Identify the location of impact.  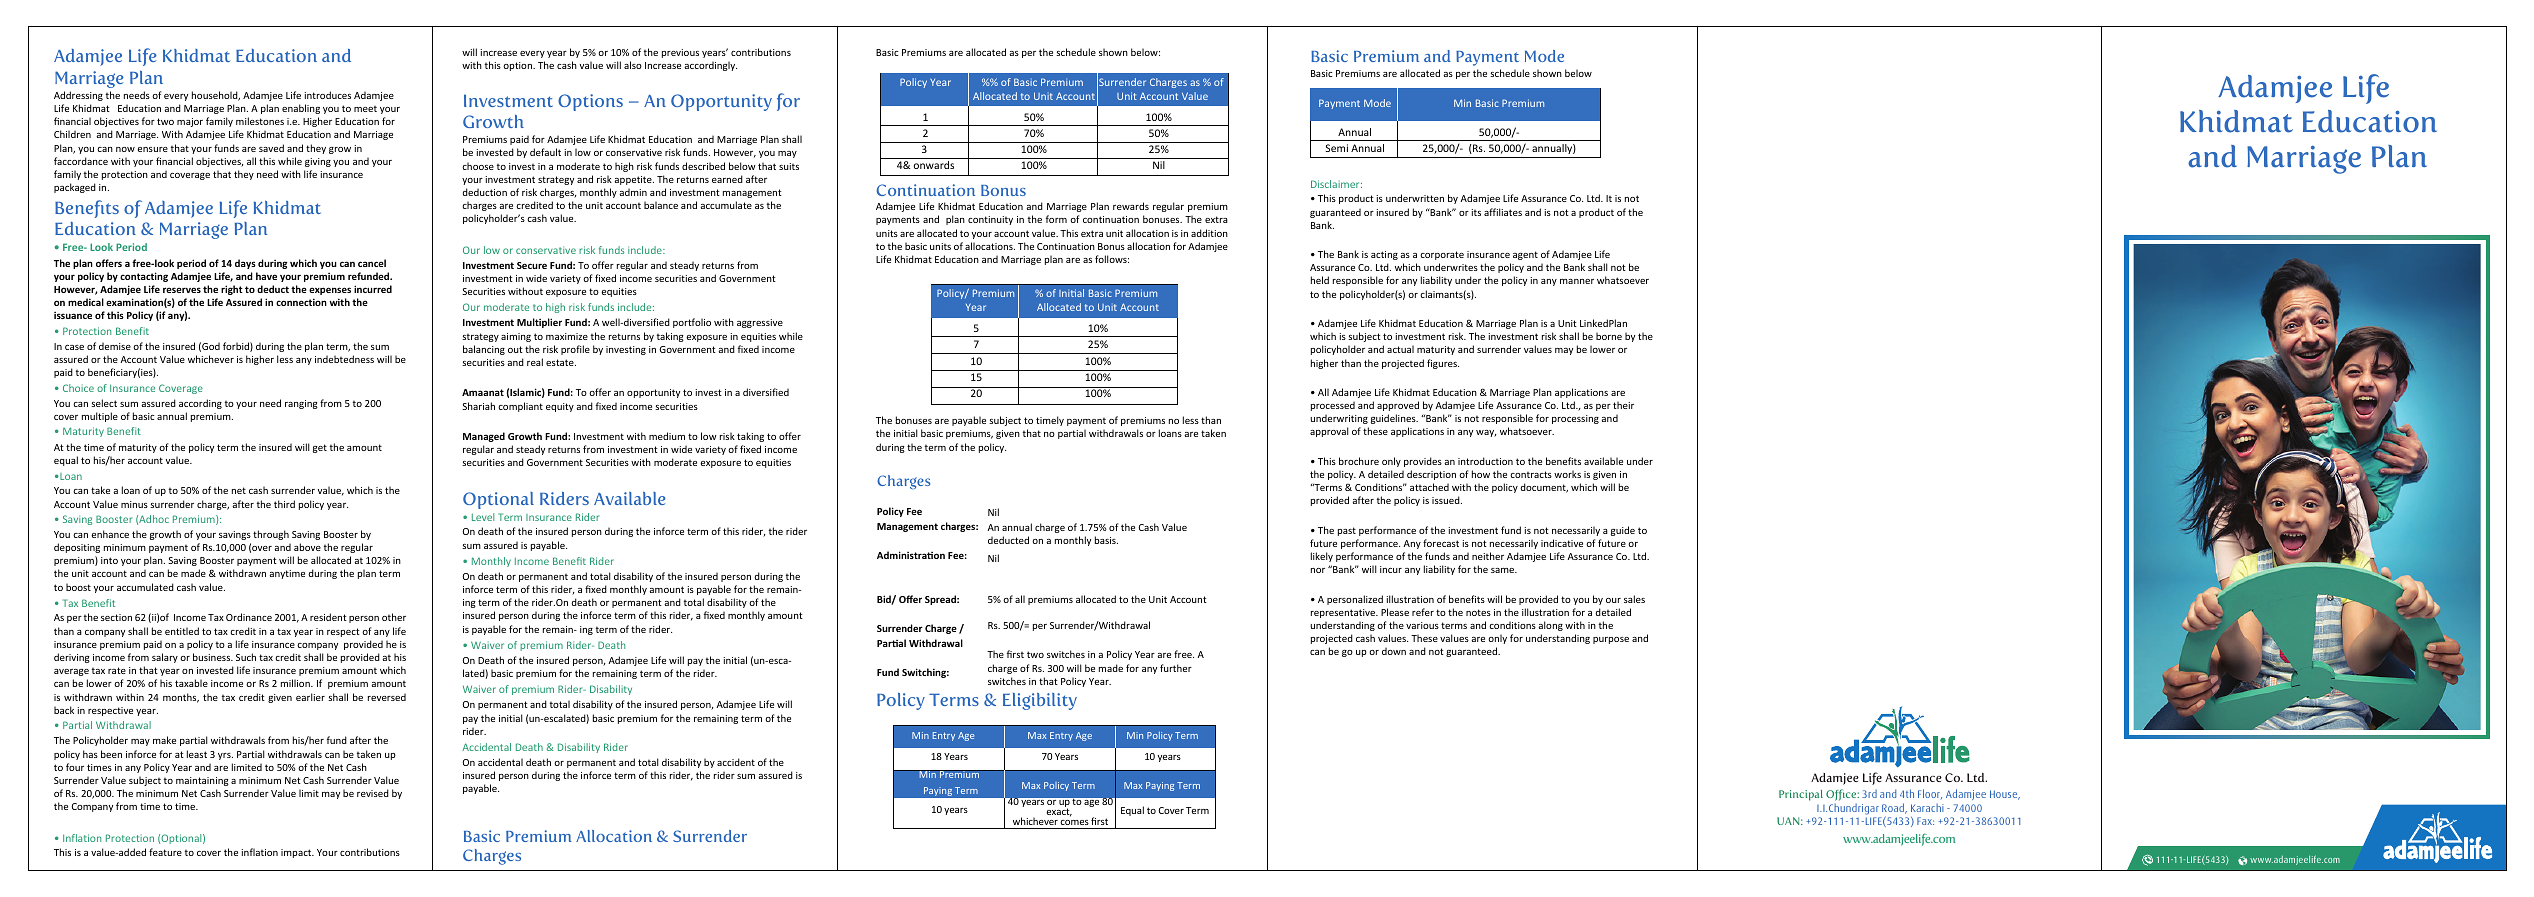
(297, 853).
